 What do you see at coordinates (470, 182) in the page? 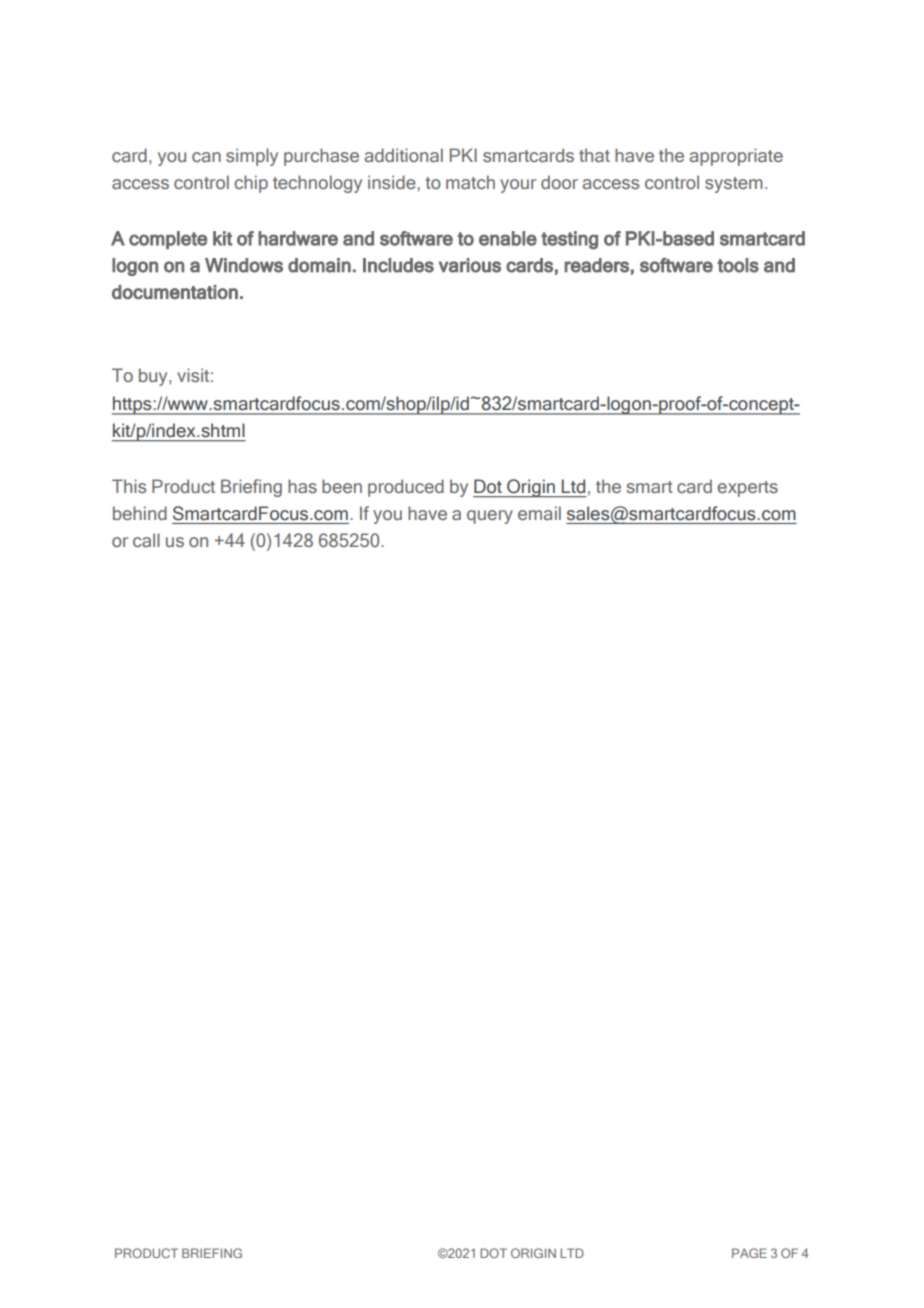
I see `match` at bounding box center [470, 182].
